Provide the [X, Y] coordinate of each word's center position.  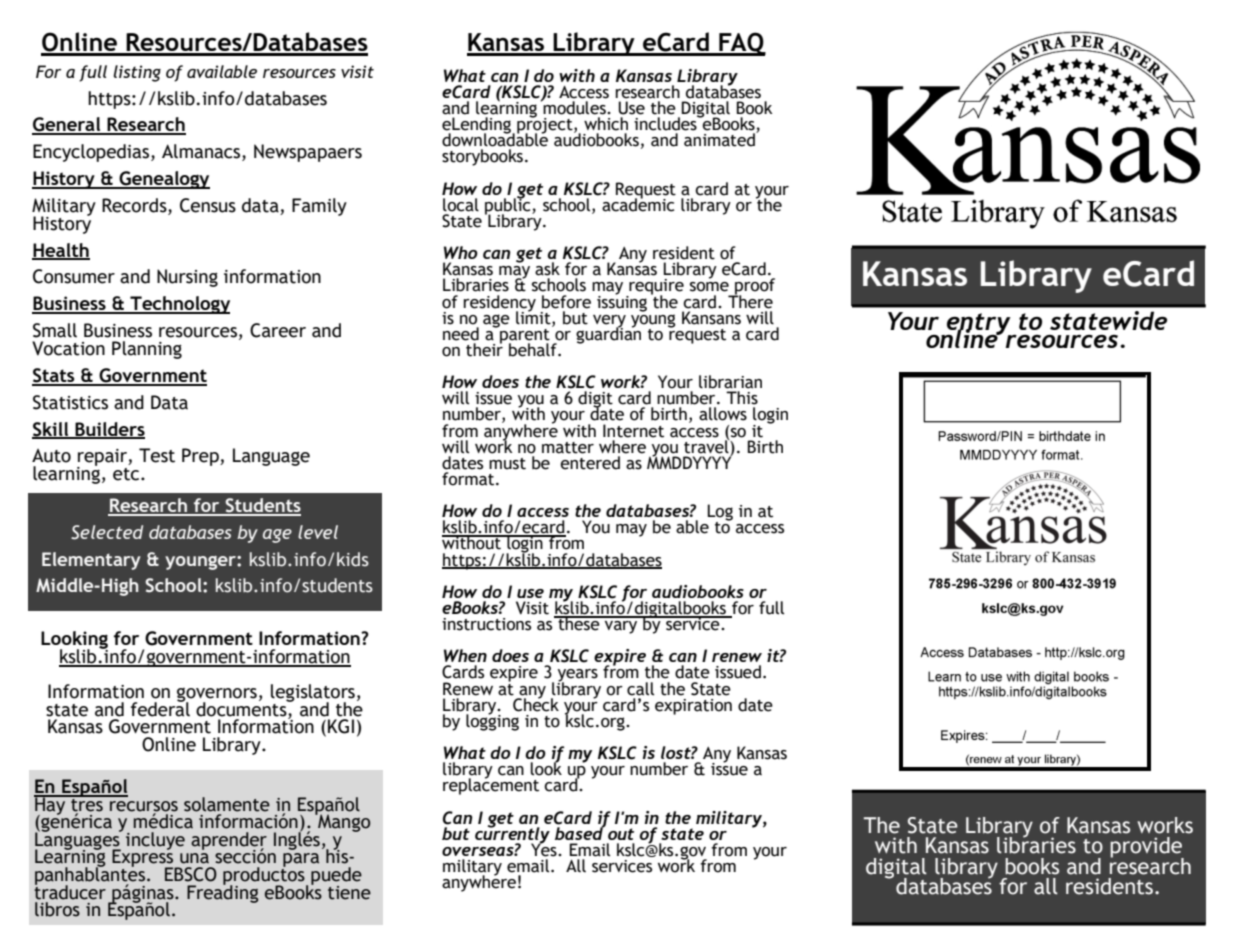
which [606, 124]
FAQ [741, 44]
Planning [147, 350]
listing [137, 73]
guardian [609, 334]
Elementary [91, 561]
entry [979, 325]
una [194, 858]
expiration [693, 707]
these [579, 623]
